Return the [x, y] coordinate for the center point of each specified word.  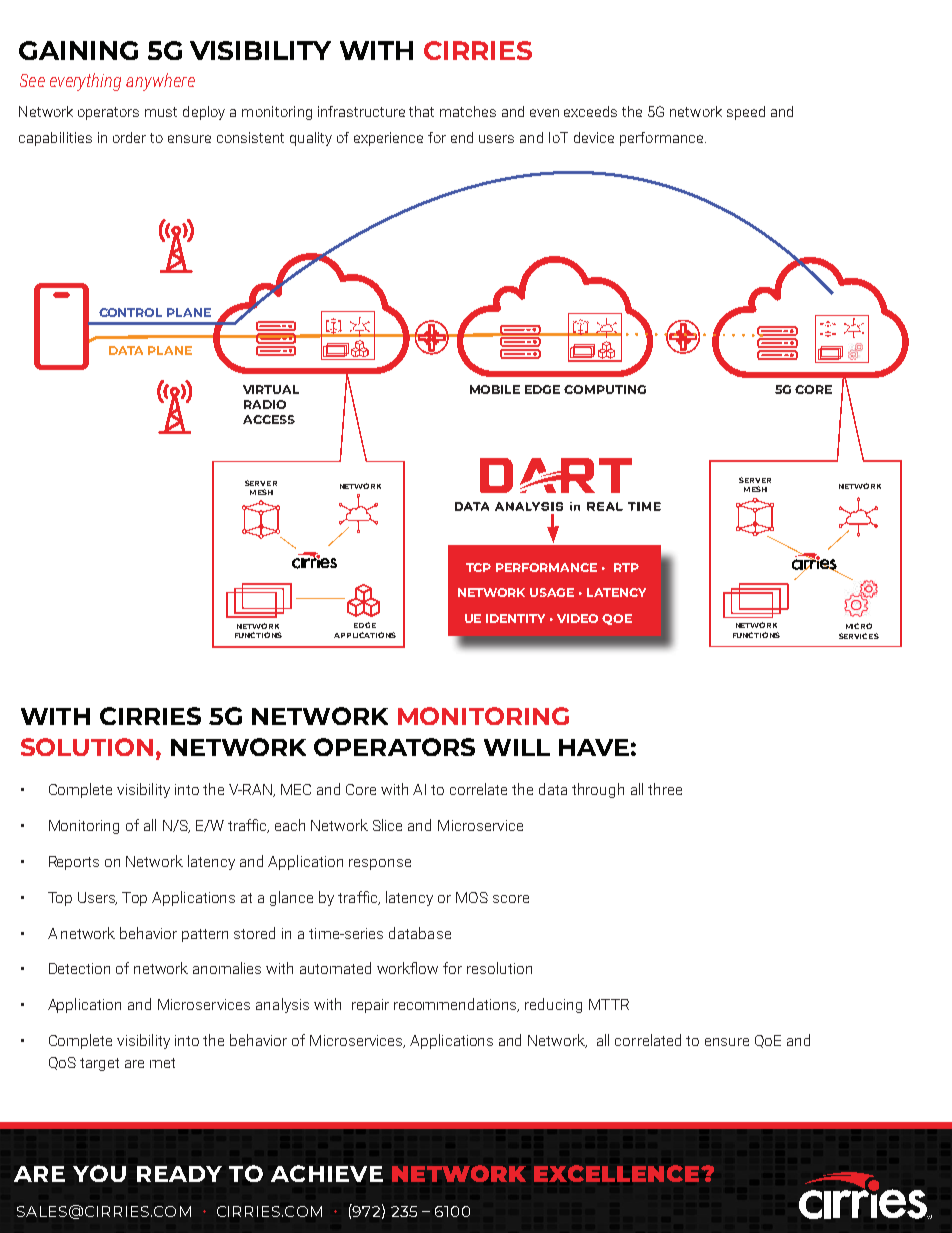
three [665, 789]
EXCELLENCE [618, 1173]
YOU [99, 1173]
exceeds [590, 111]
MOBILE [495, 389]
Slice [387, 825]
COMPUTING [605, 389]
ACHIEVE [327, 1173]
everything [85, 82]
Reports [74, 863]
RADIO [265, 404]
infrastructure [361, 111]
